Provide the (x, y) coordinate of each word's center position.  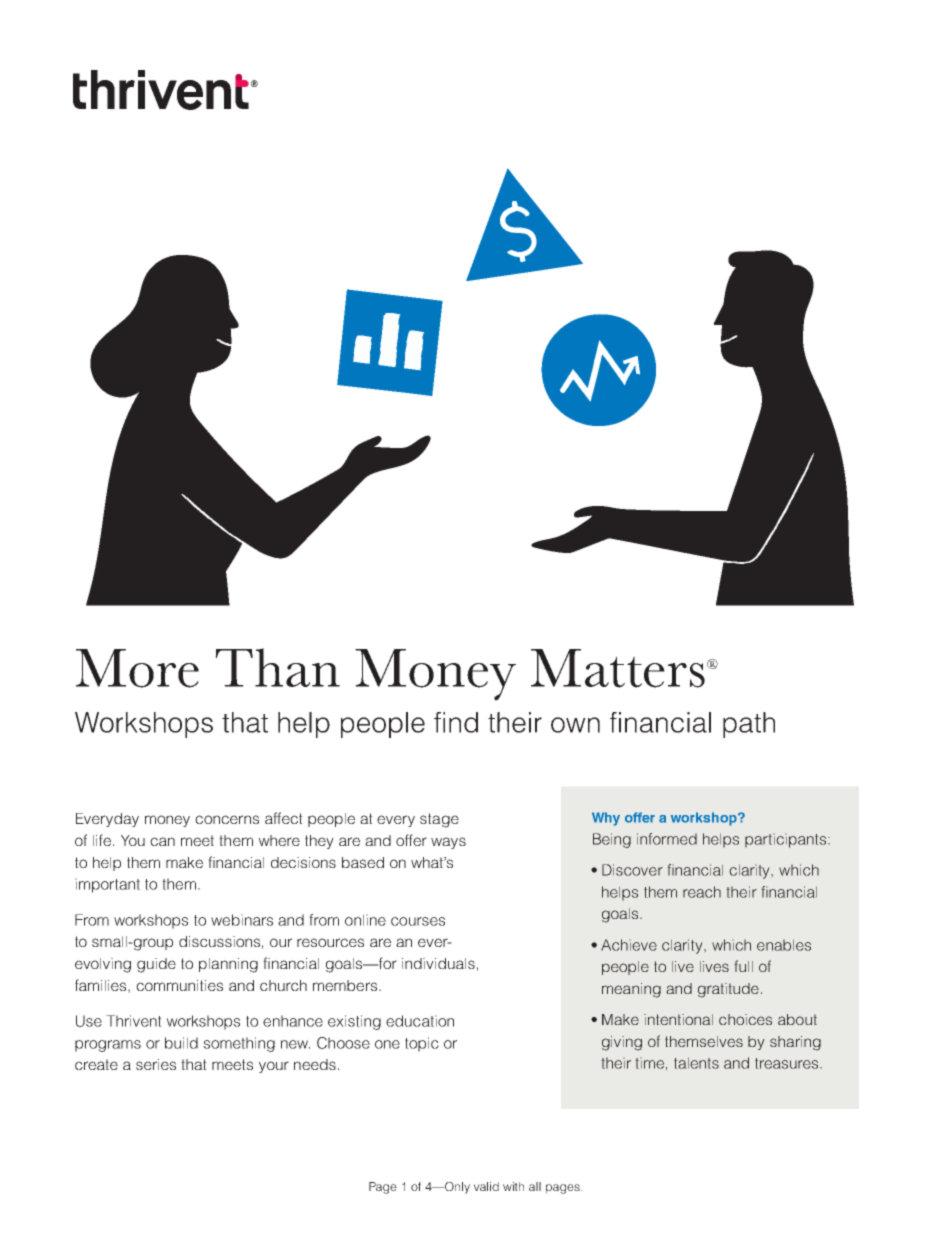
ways (448, 843)
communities (179, 985)
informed (667, 839)
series (156, 1064)
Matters (618, 668)
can (162, 841)
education (420, 1021)
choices (745, 1019)
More (137, 668)
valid (486, 1186)
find (456, 722)
